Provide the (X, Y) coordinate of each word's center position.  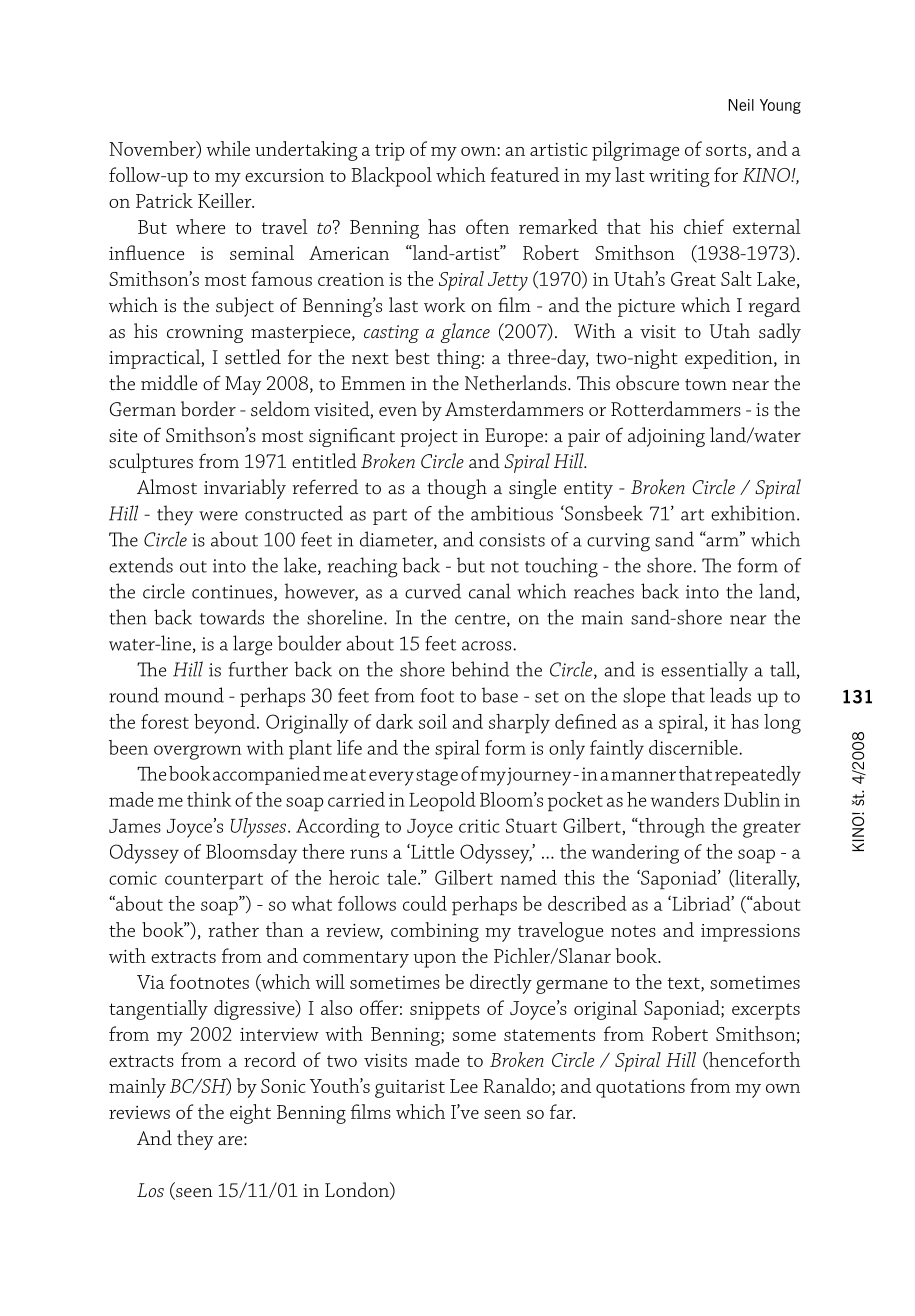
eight (250, 1114)
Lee (464, 1086)
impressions (750, 933)
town (706, 384)
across (488, 646)
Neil (741, 105)
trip (389, 152)
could (425, 903)
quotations (640, 1089)
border (208, 408)
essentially (704, 671)
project (429, 438)
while (228, 148)
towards (232, 617)
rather (233, 929)
